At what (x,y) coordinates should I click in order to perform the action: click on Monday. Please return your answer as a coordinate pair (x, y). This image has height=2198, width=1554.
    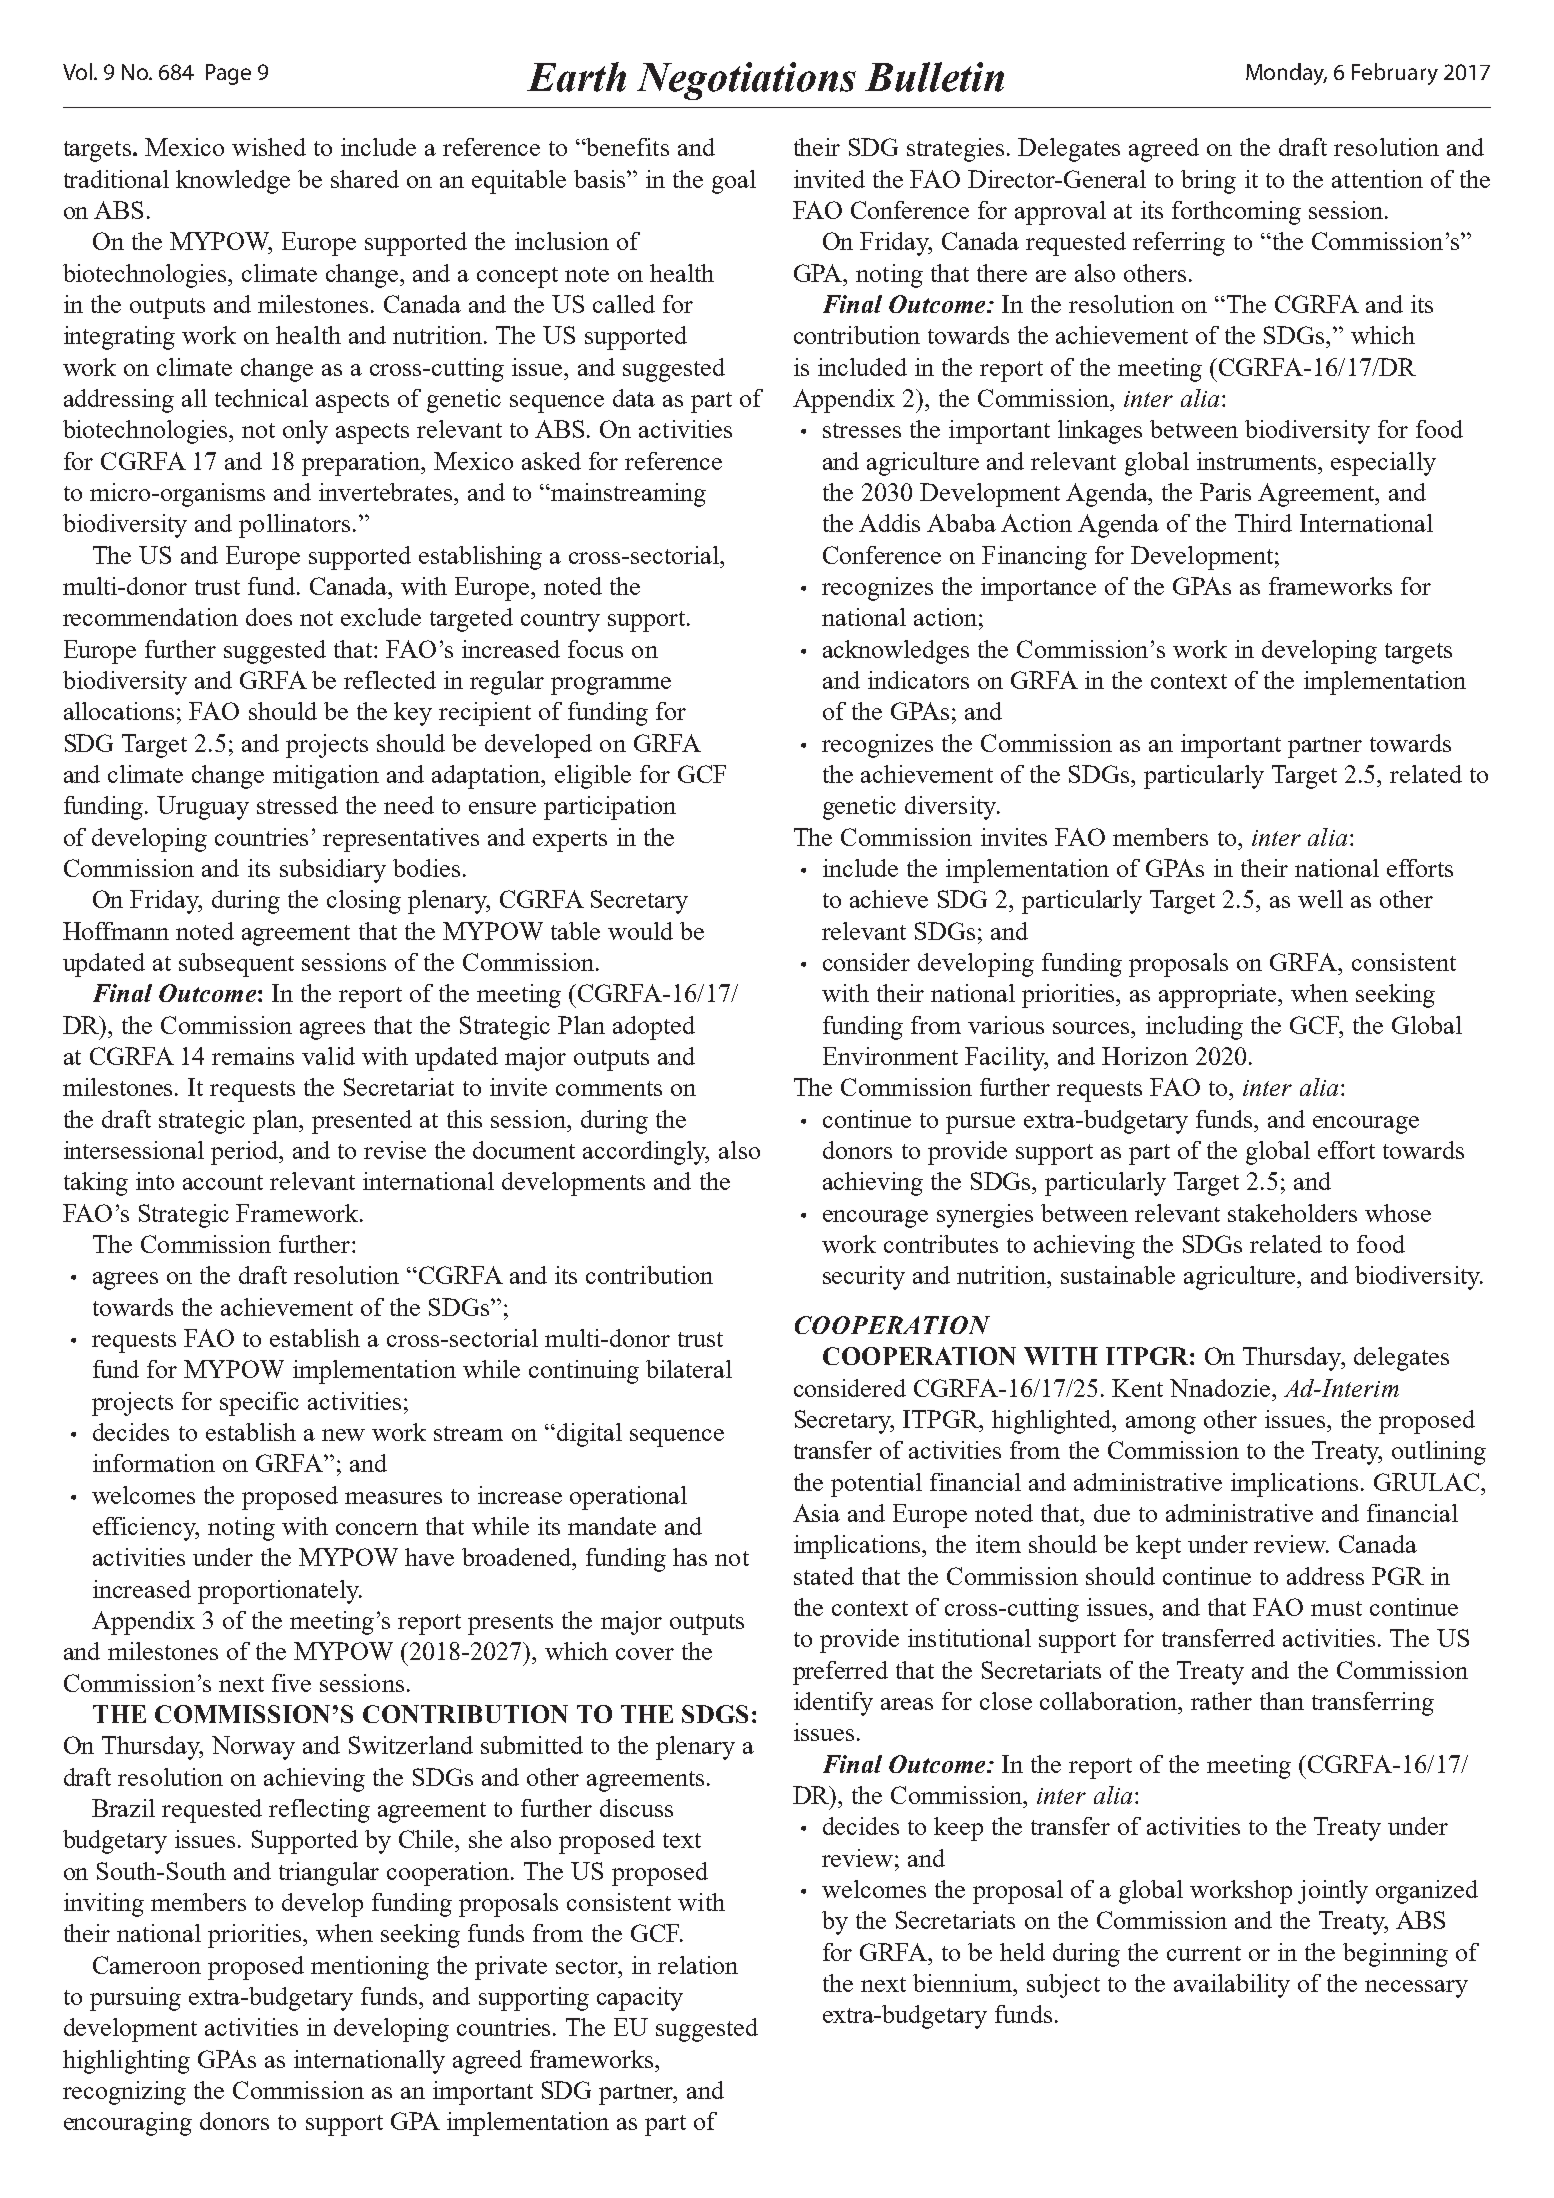
    Looking at the image, I should click on (1286, 74).
